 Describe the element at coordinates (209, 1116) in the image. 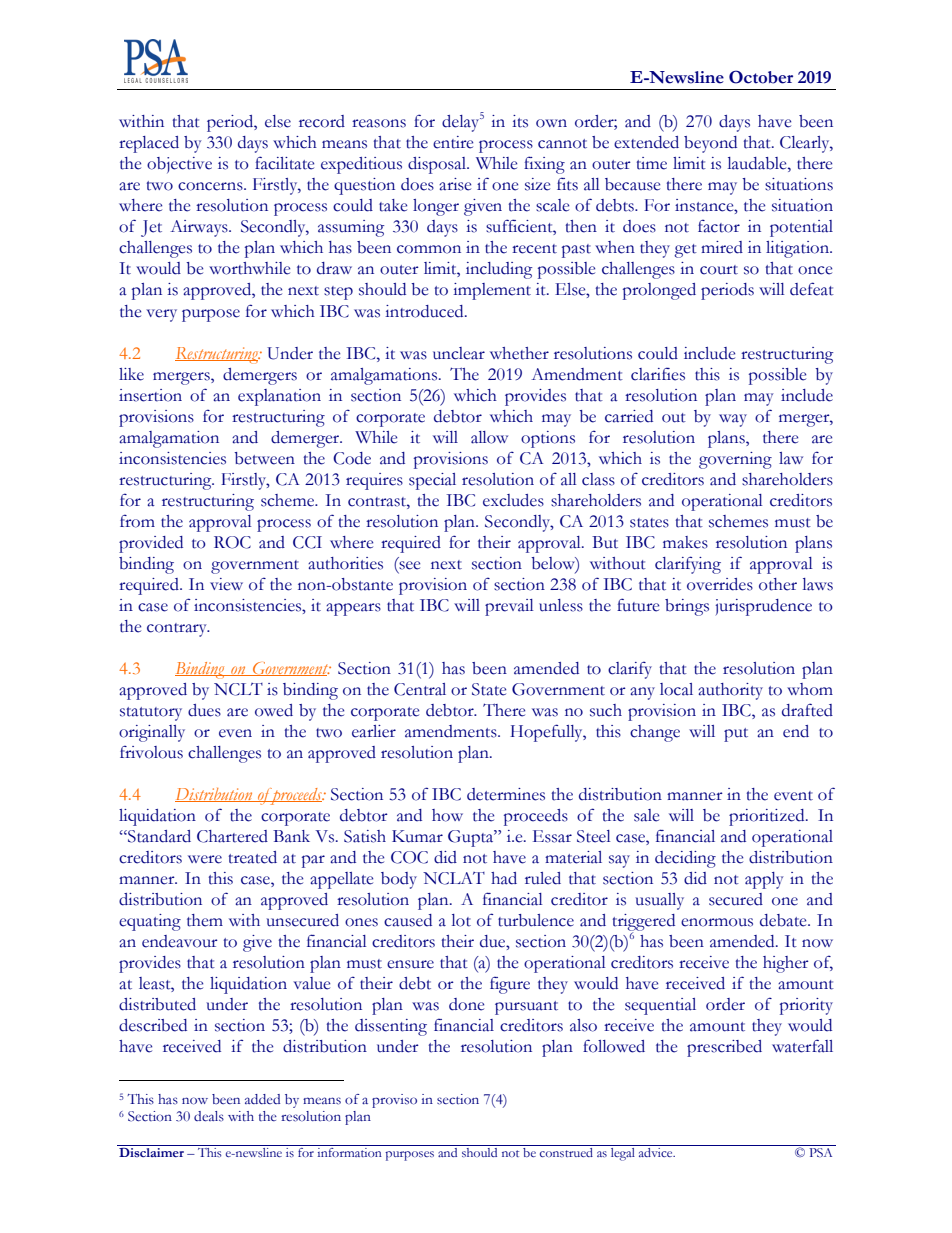

I see `deals` at that location.
